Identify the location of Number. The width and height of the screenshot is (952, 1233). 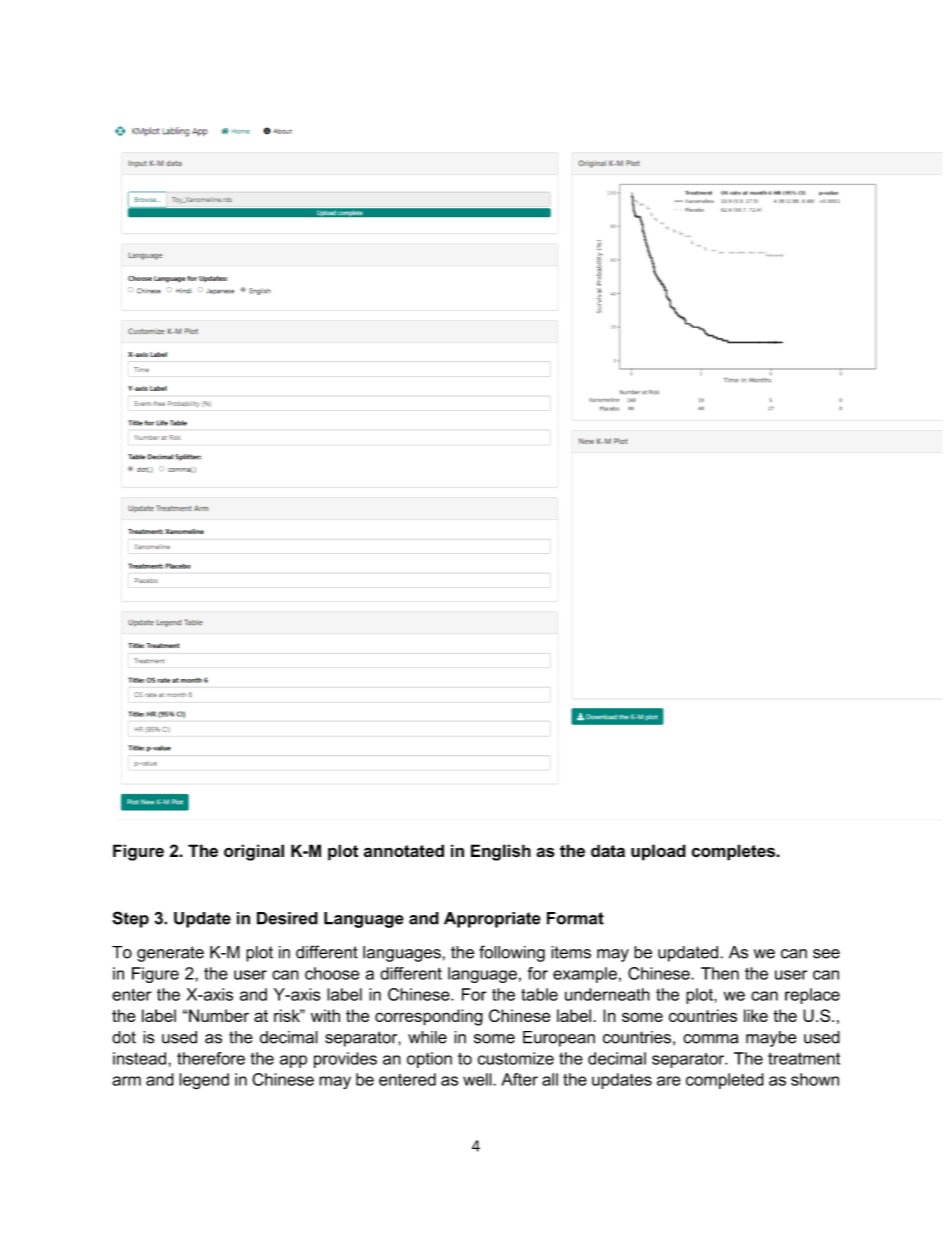
(218, 1015).
